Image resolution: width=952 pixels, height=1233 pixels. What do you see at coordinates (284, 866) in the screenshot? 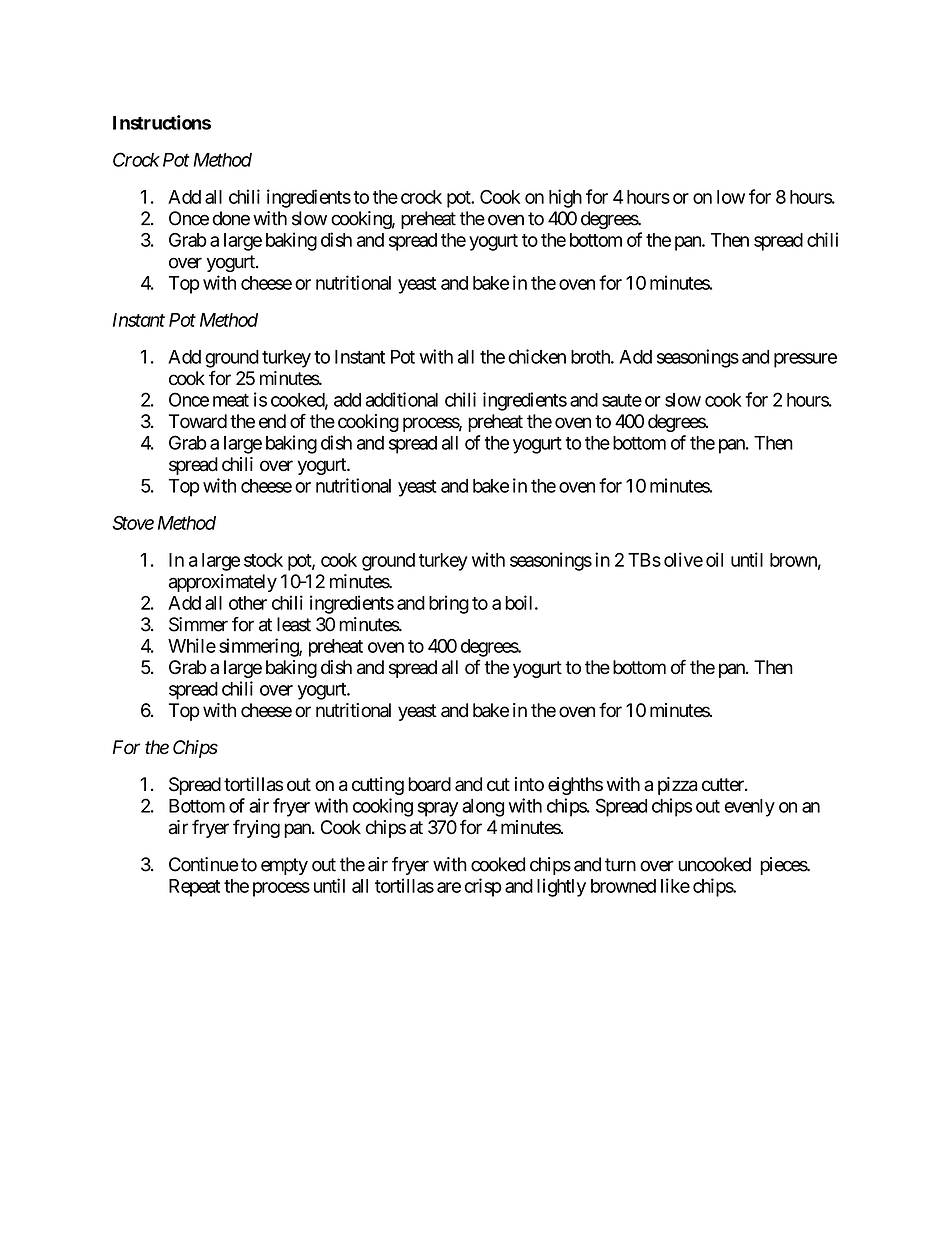
I see `empty` at bounding box center [284, 866].
